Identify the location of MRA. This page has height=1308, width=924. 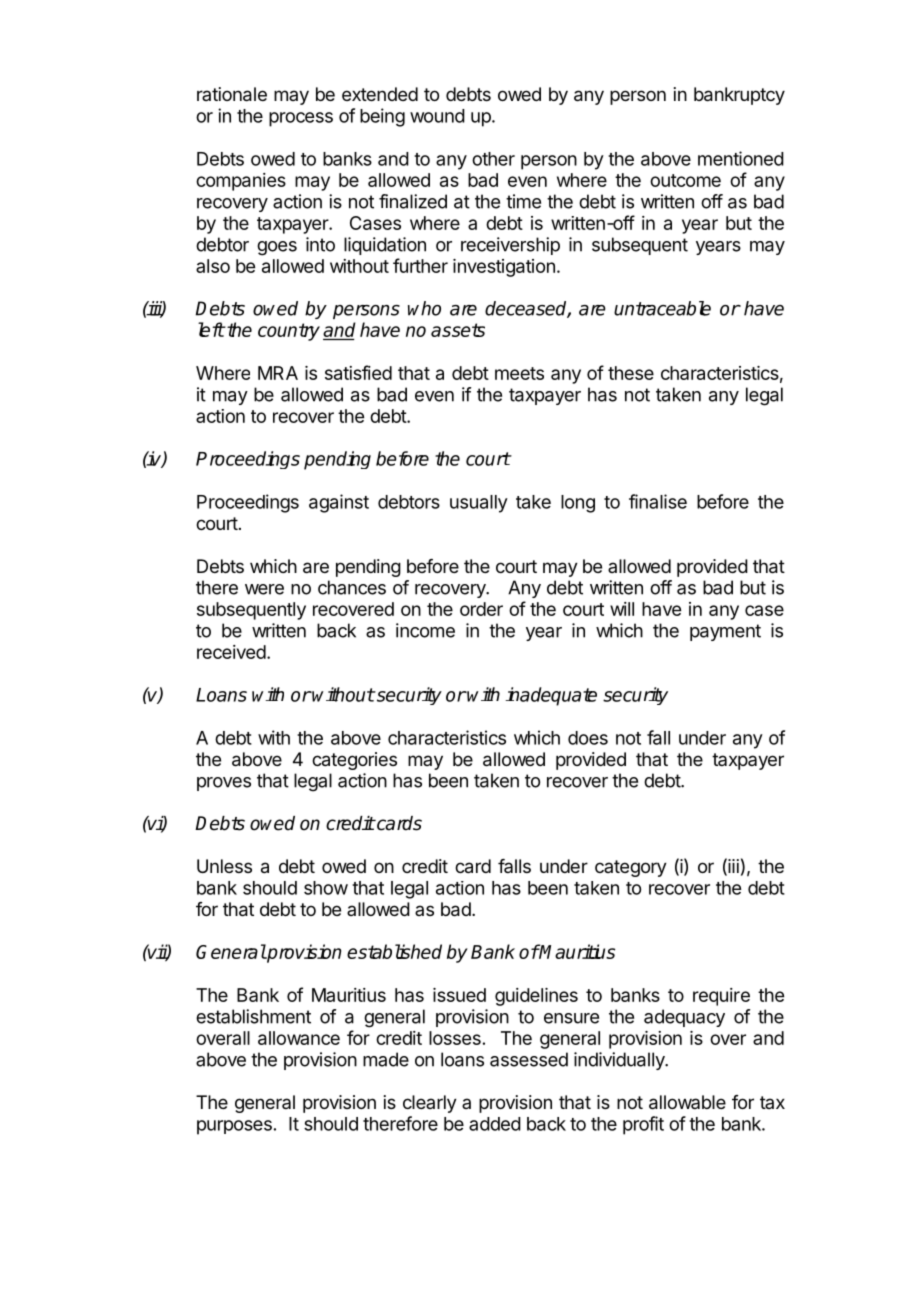
(278, 373).
